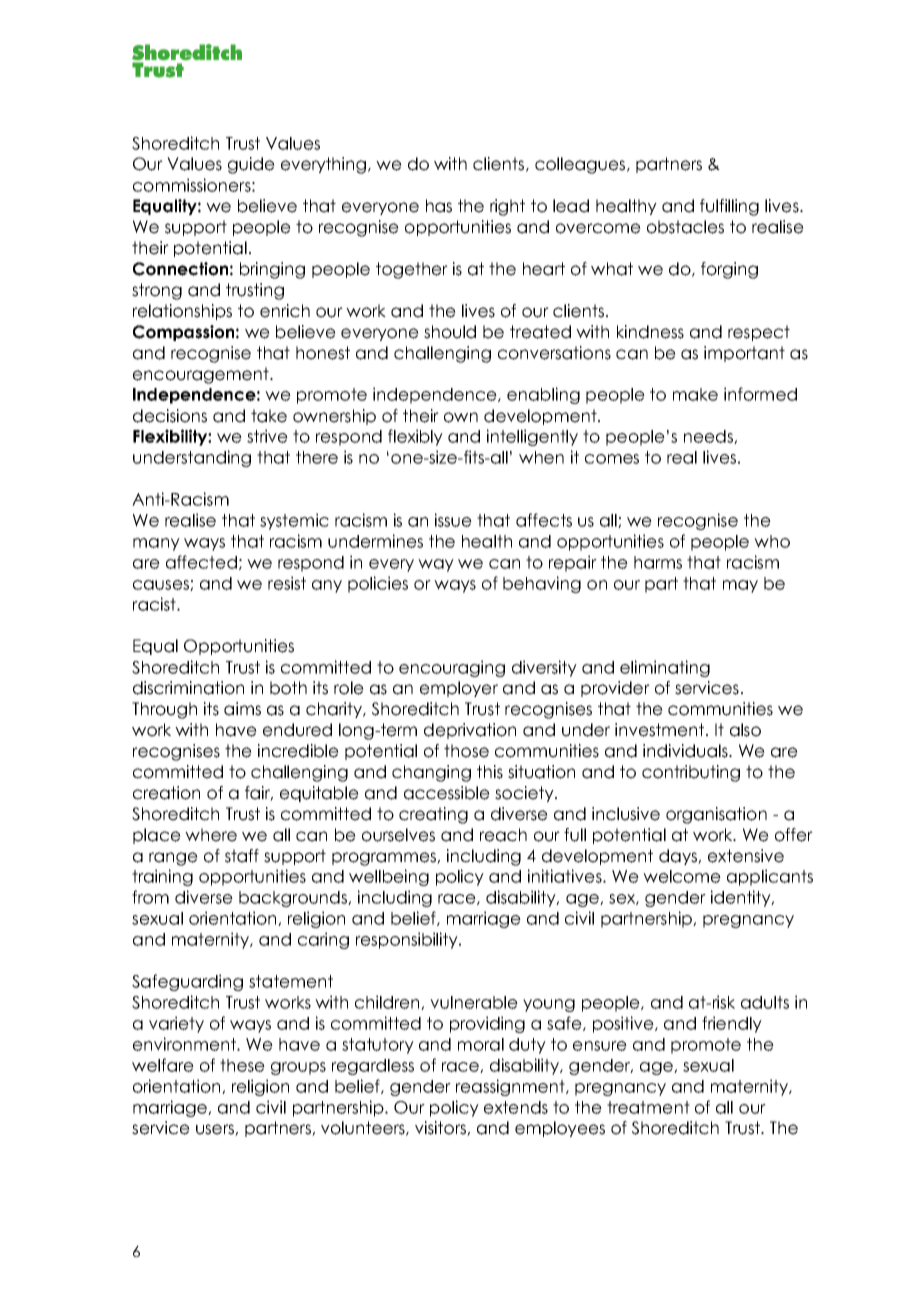 The height and width of the screenshot is (1308, 924). I want to click on fulfilling, so click(729, 207).
